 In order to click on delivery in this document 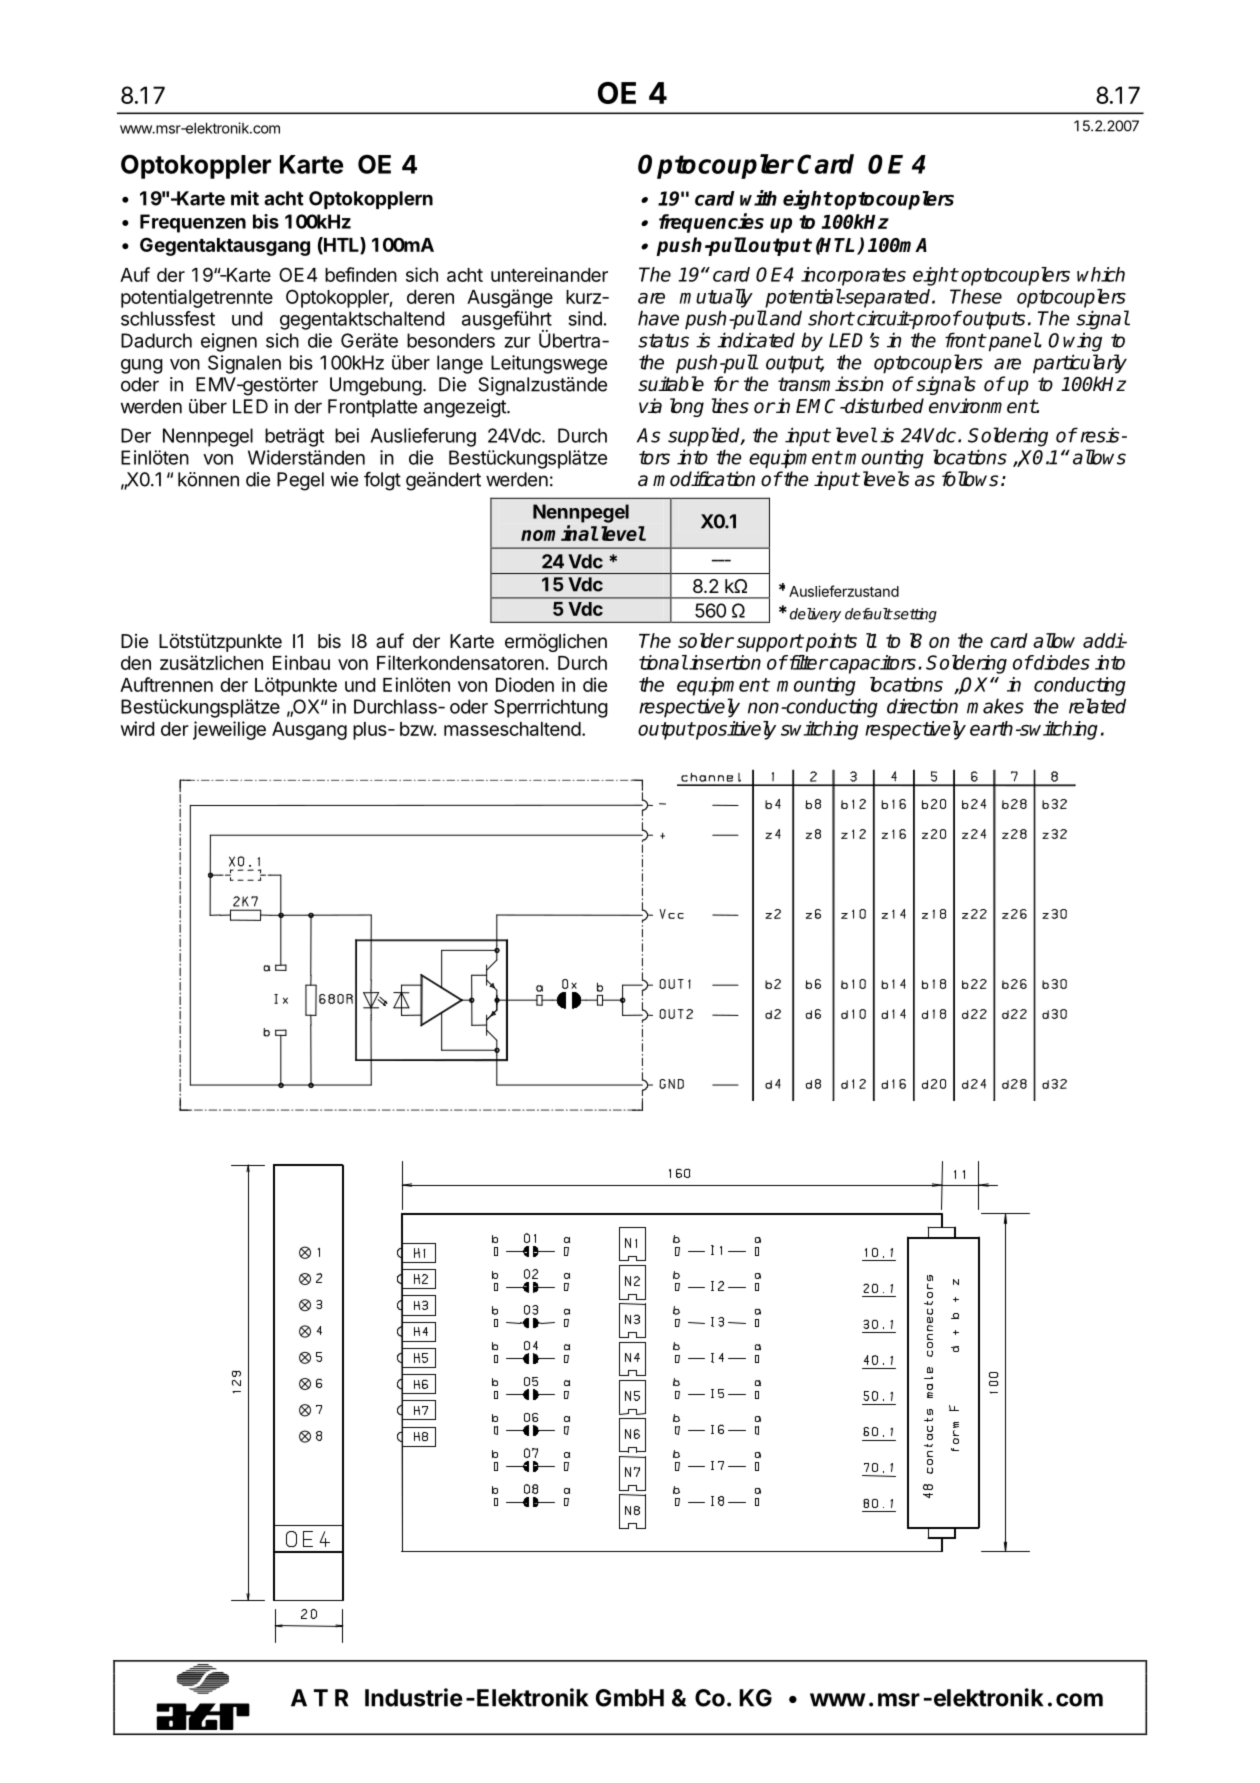, I will do `click(815, 615)`.
